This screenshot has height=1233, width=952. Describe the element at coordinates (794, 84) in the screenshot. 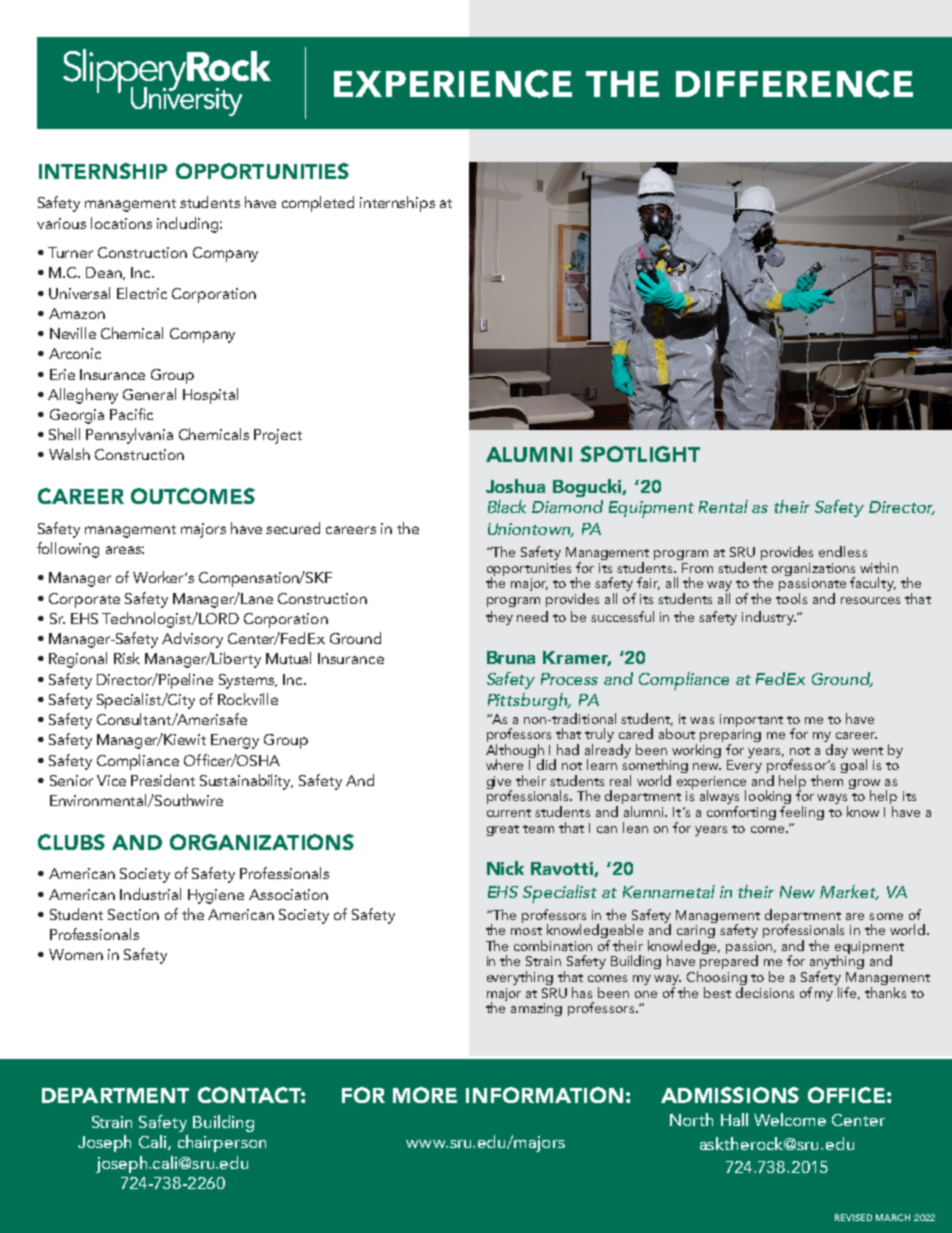

I see `DIFFERENCE` at that location.
